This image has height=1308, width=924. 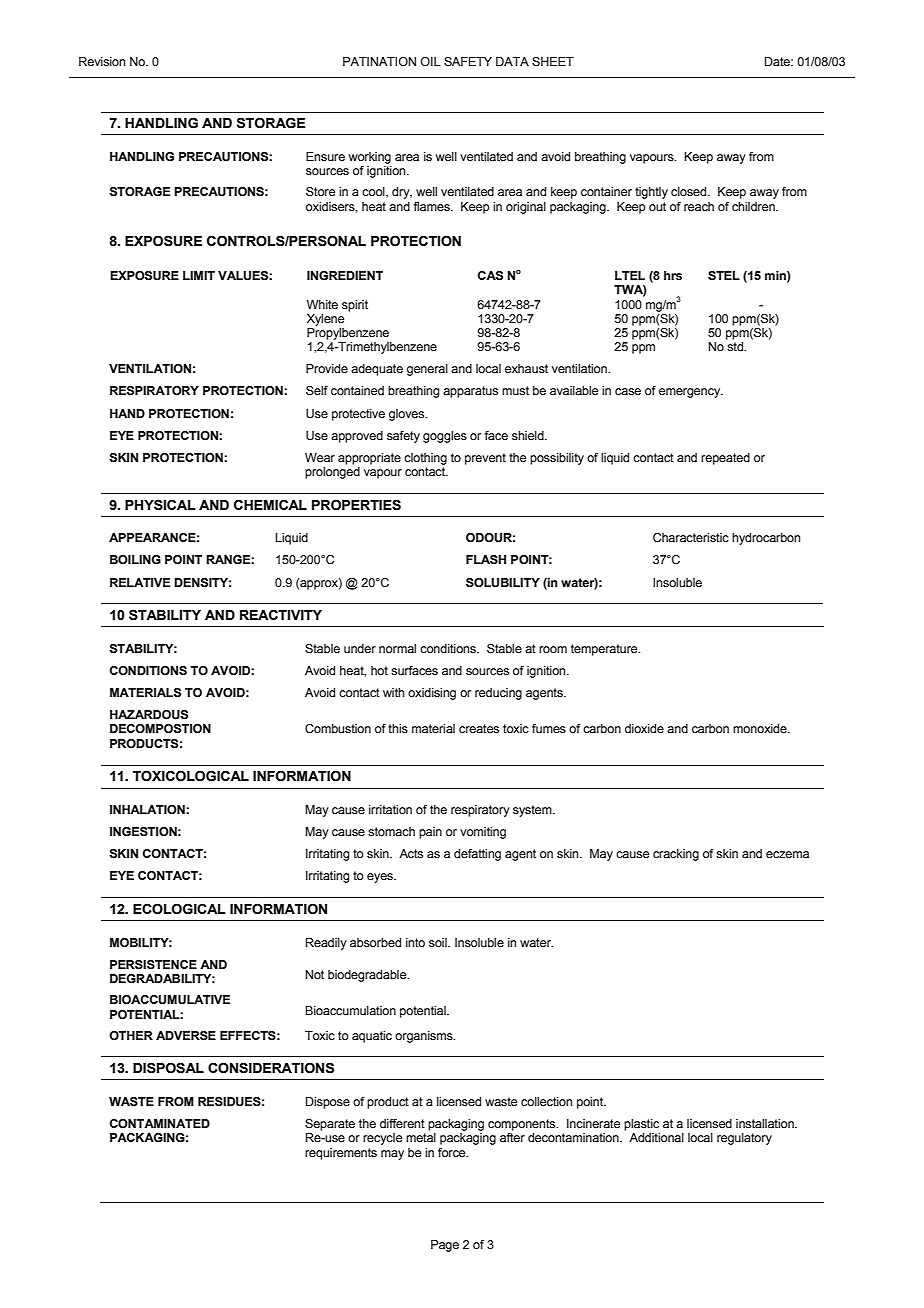 I want to click on temperature, so click(x=605, y=650).
